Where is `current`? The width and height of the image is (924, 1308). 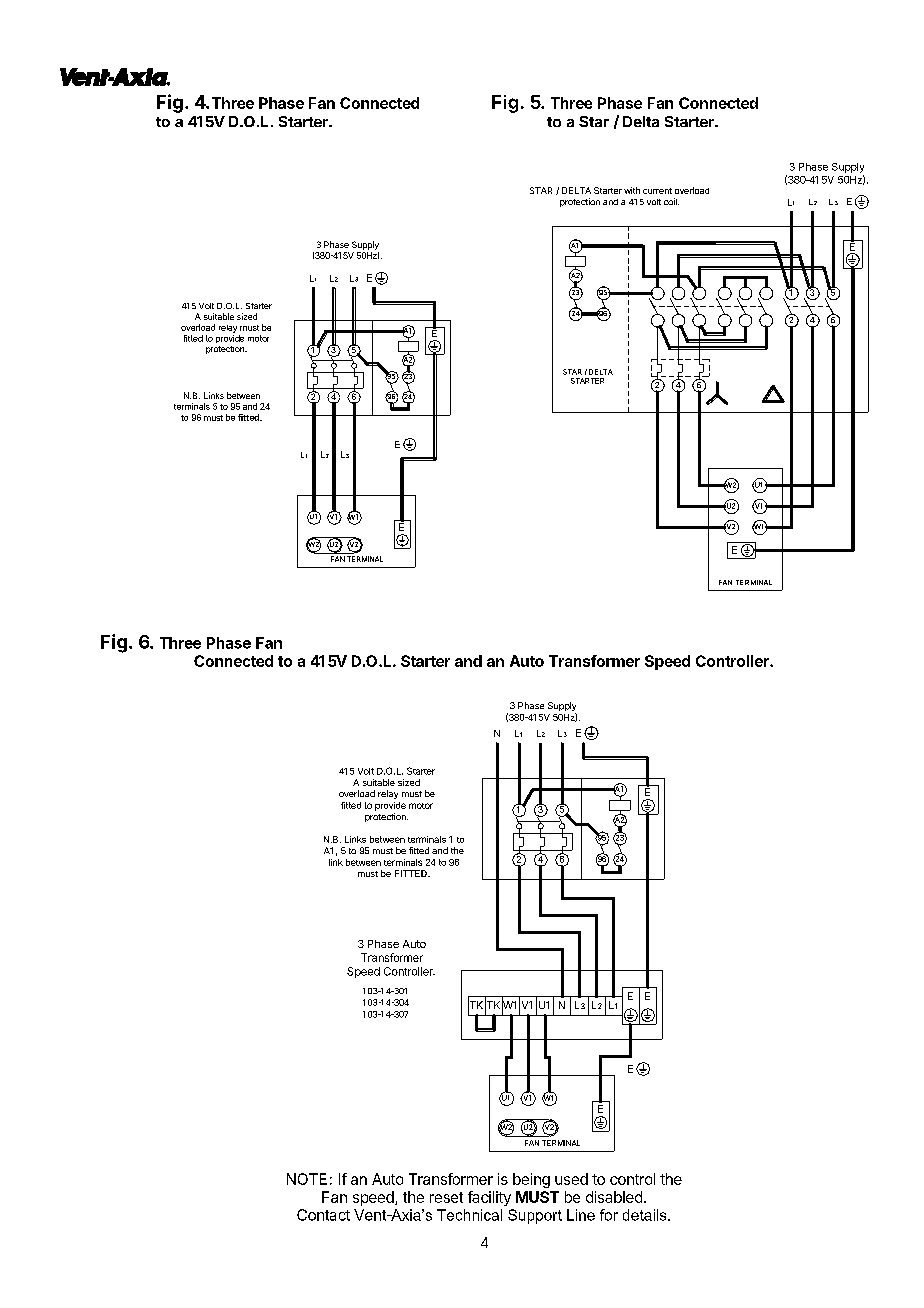 current is located at coordinates (657, 191).
